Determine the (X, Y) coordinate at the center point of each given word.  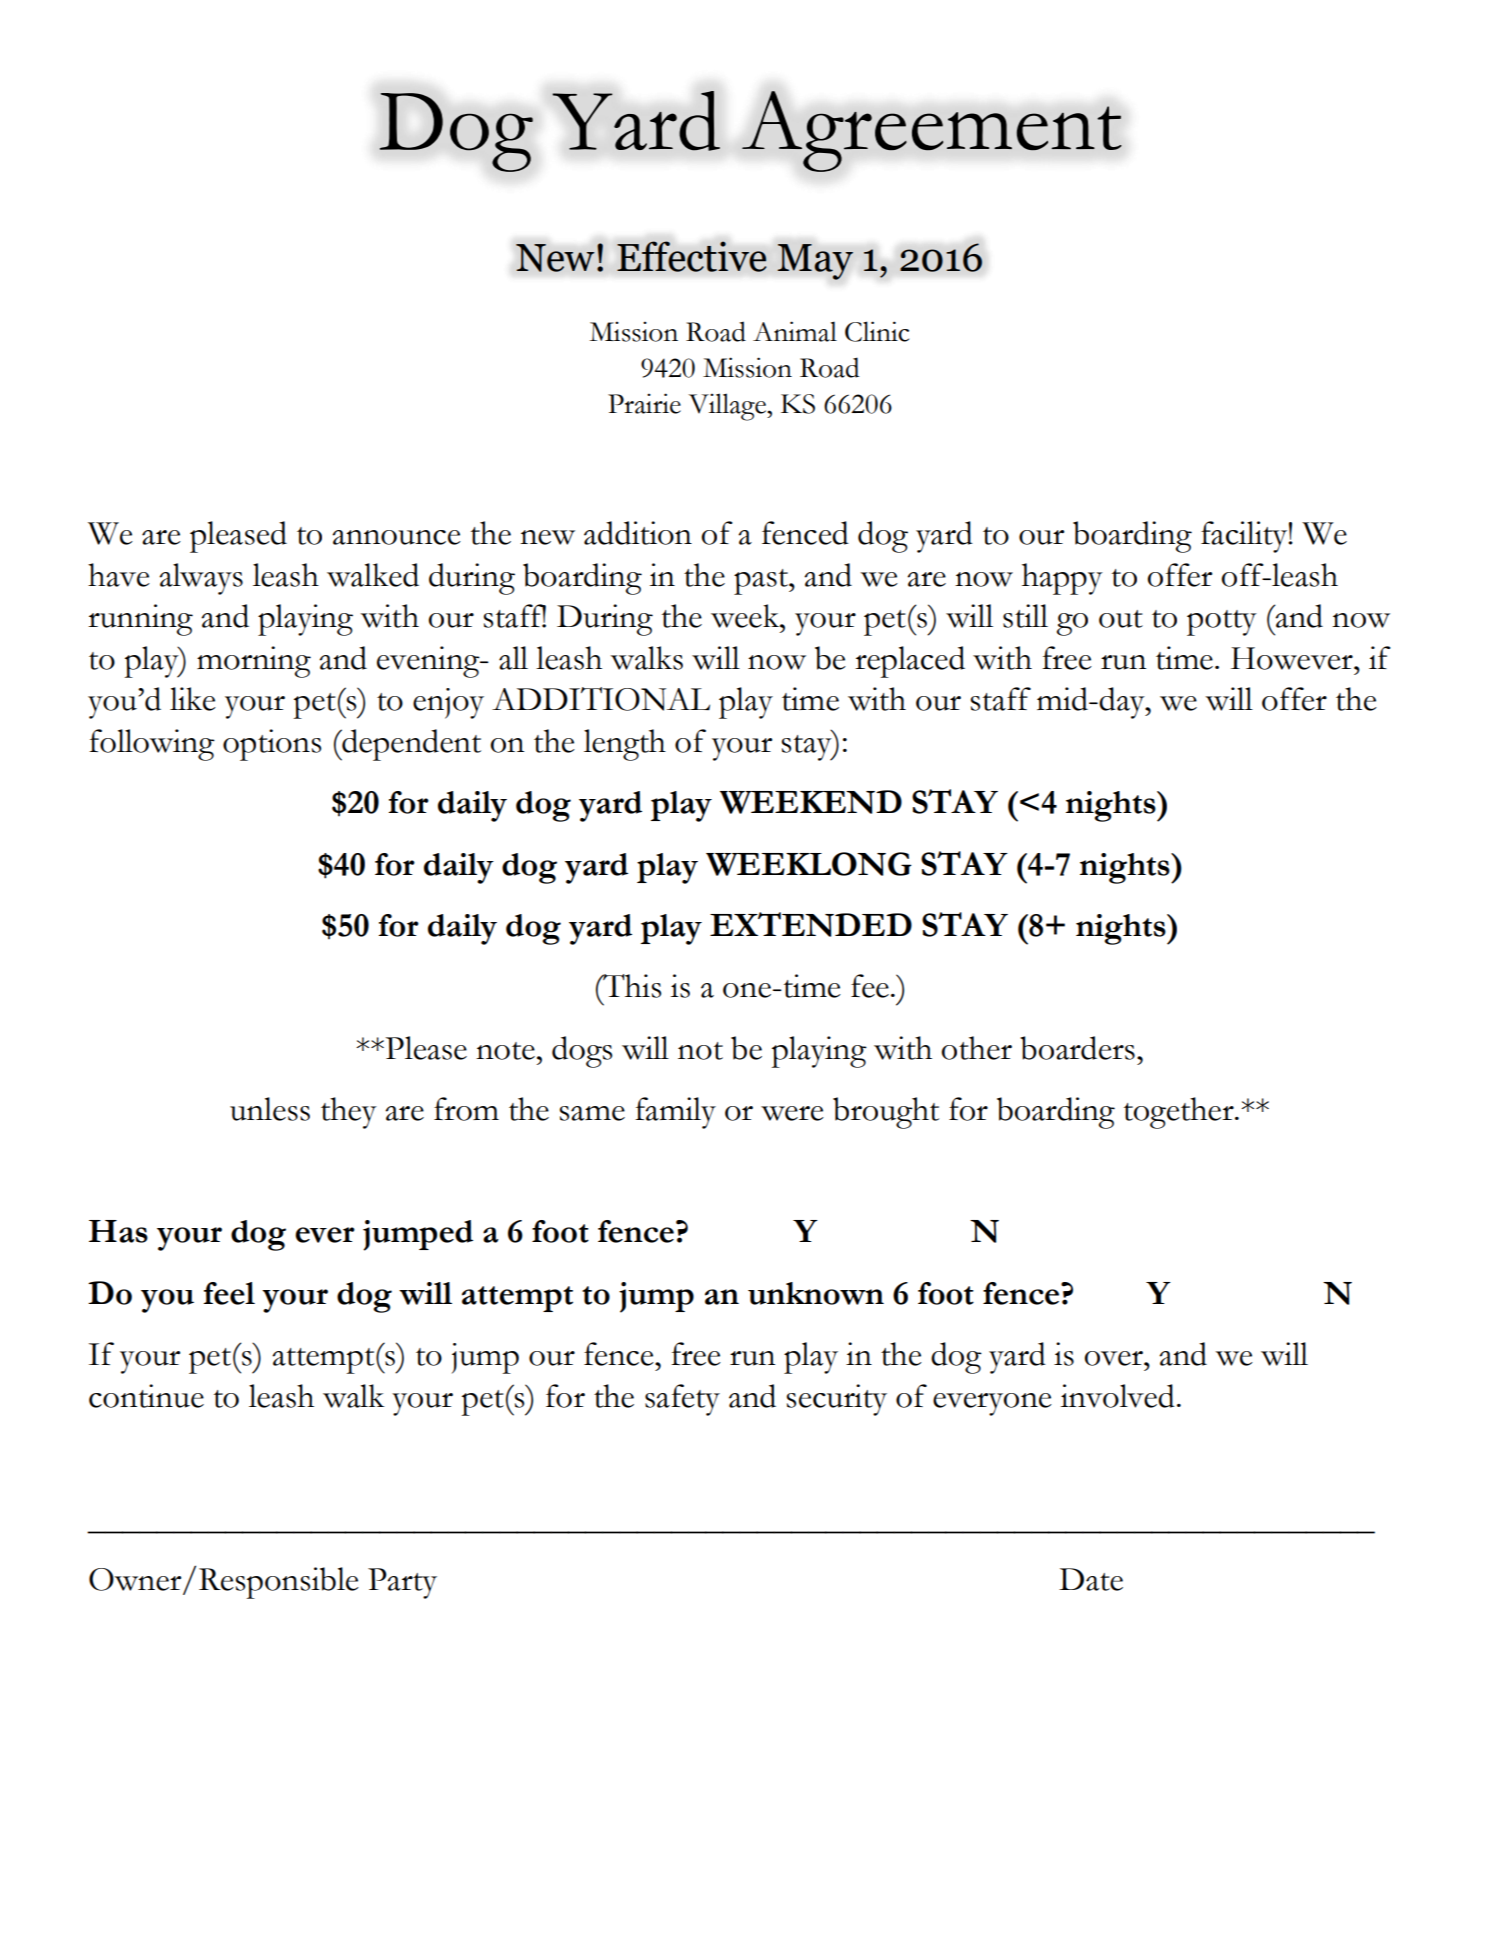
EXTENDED (811, 924)
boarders (1077, 1048)
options (272, 745)
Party (402, 1583)
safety (682, 1400)
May (815, 262)
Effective (692, 256)
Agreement (932, 131)
